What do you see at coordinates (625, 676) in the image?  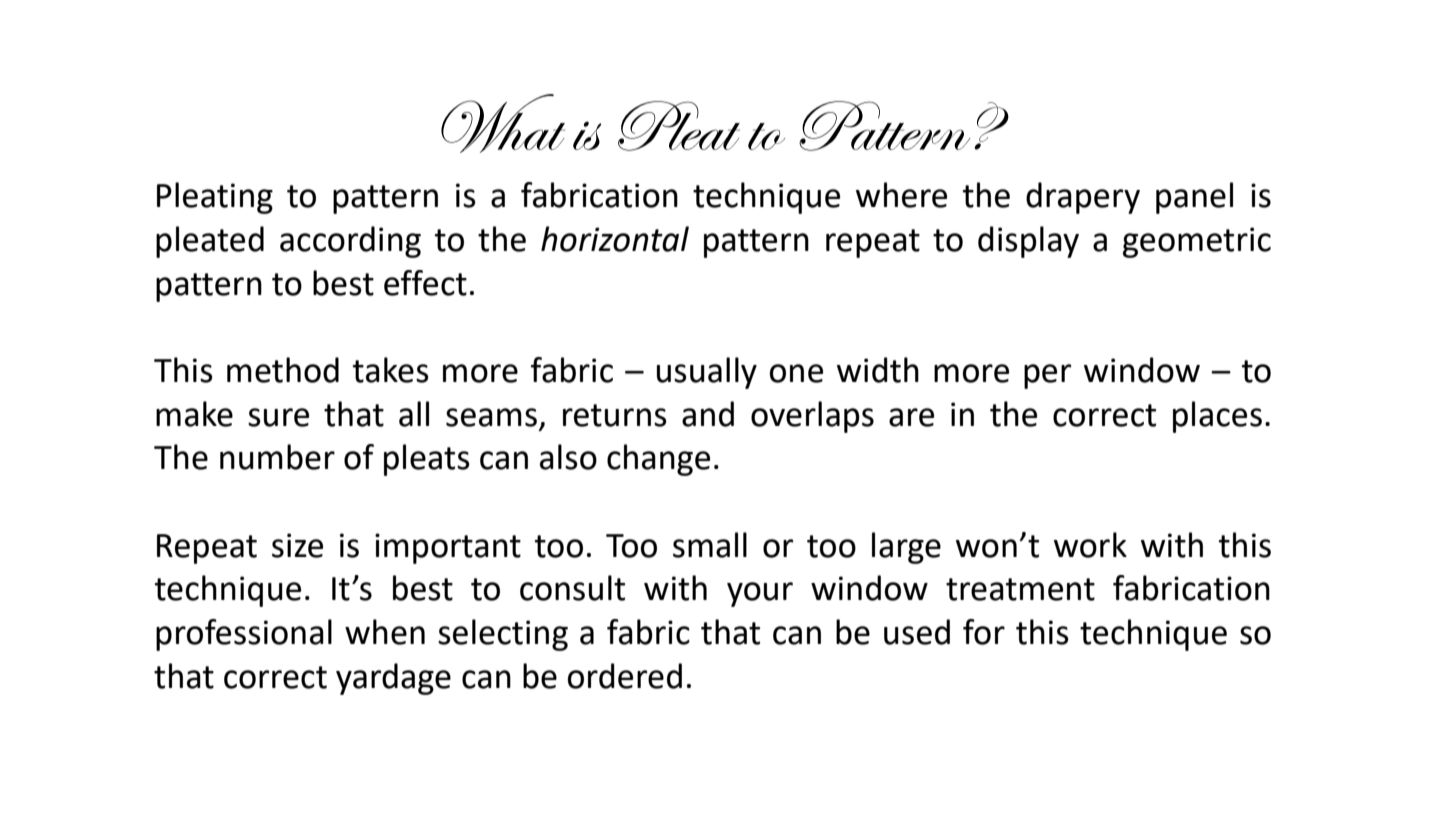 I see `ordered` at bounding box center [625, 676].
